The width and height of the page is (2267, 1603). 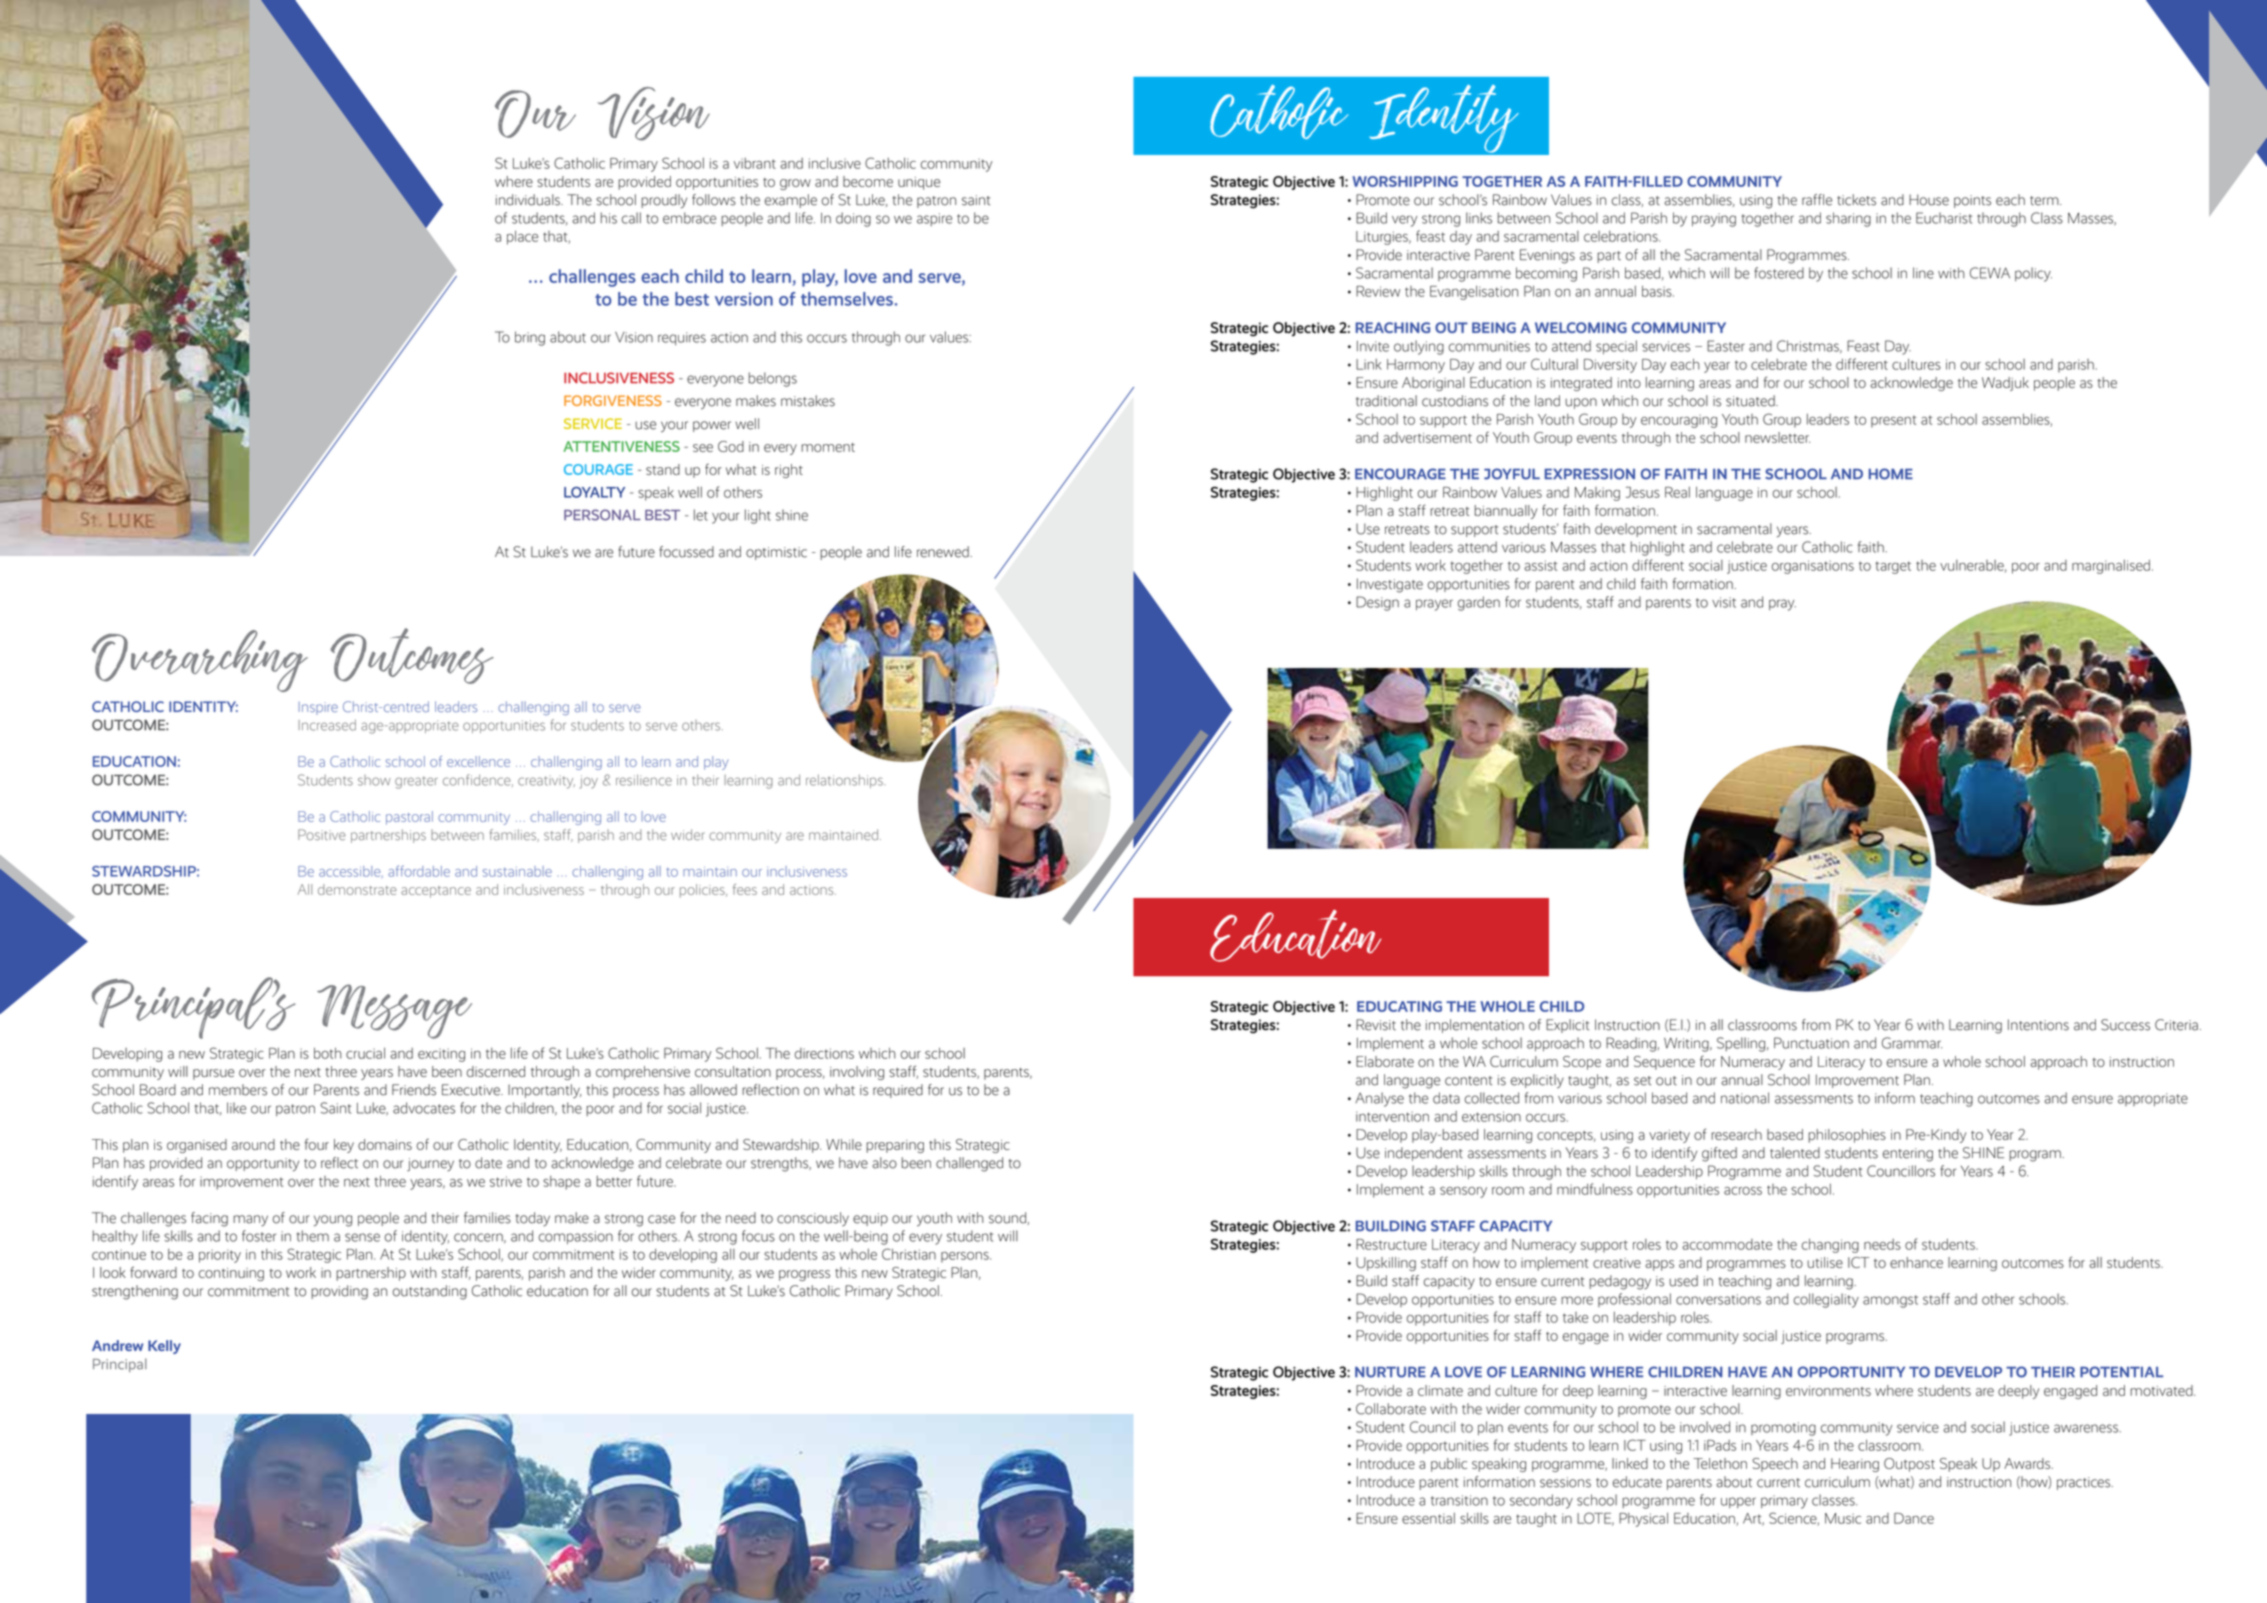 What do you see at coordinates (934, 219) in the page?
I see `aspire` at bounding box center [934, 219].
